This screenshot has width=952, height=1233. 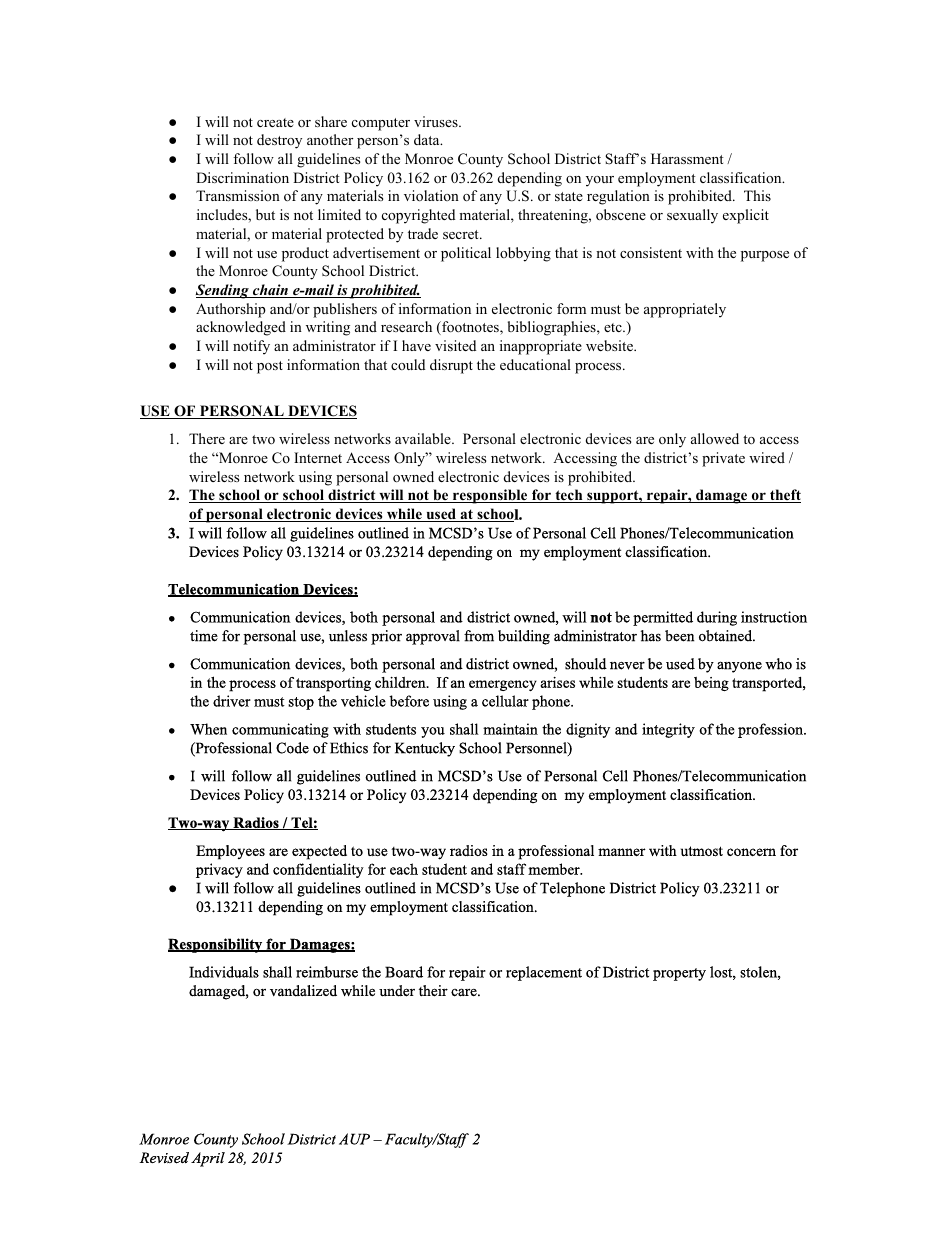 What do you see at coordinates (207, 438) in the screenshot?
I see `There` at bounding box center [207, 438].
